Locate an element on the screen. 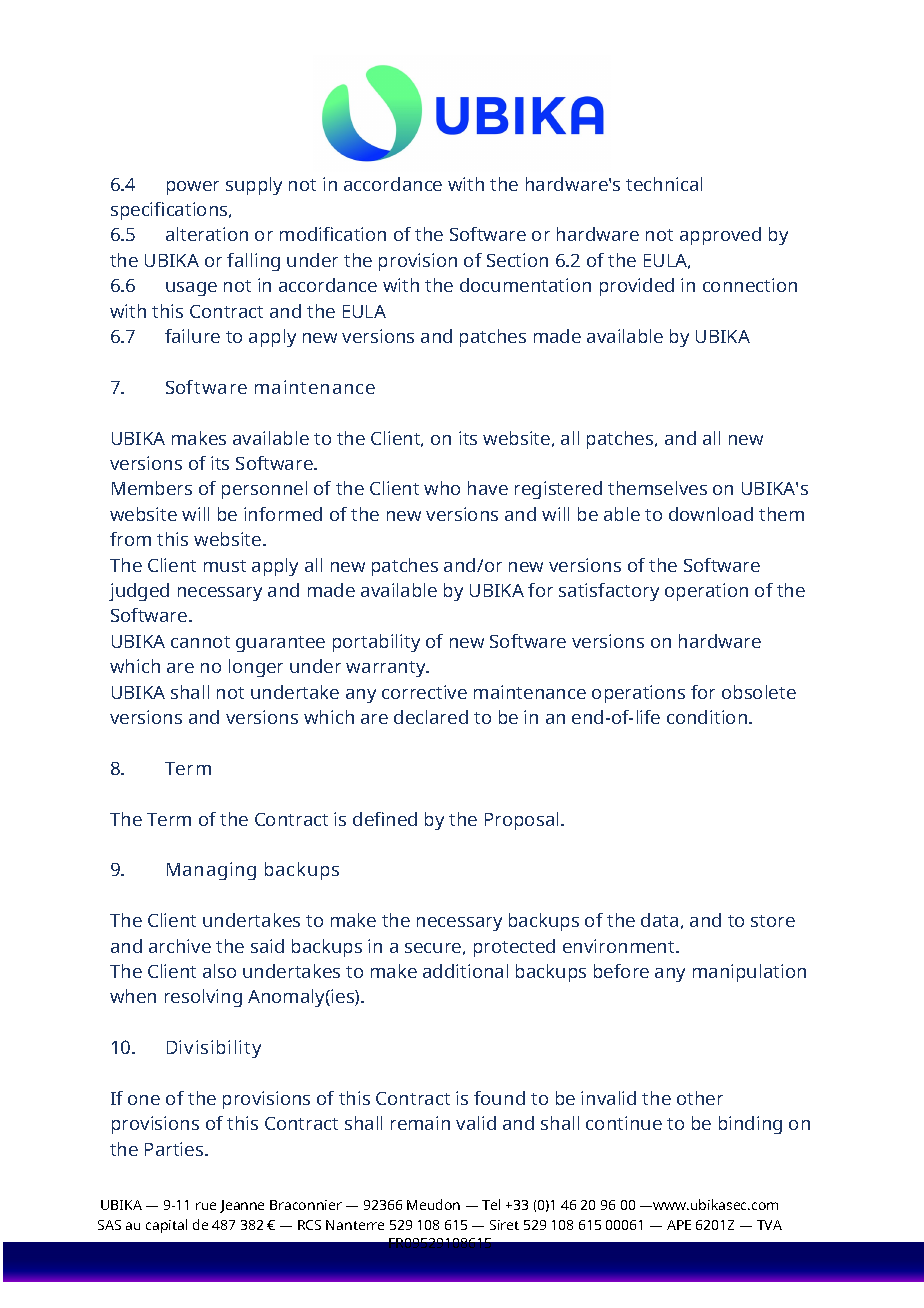  Tel is located at coordinates (491, 1204).
